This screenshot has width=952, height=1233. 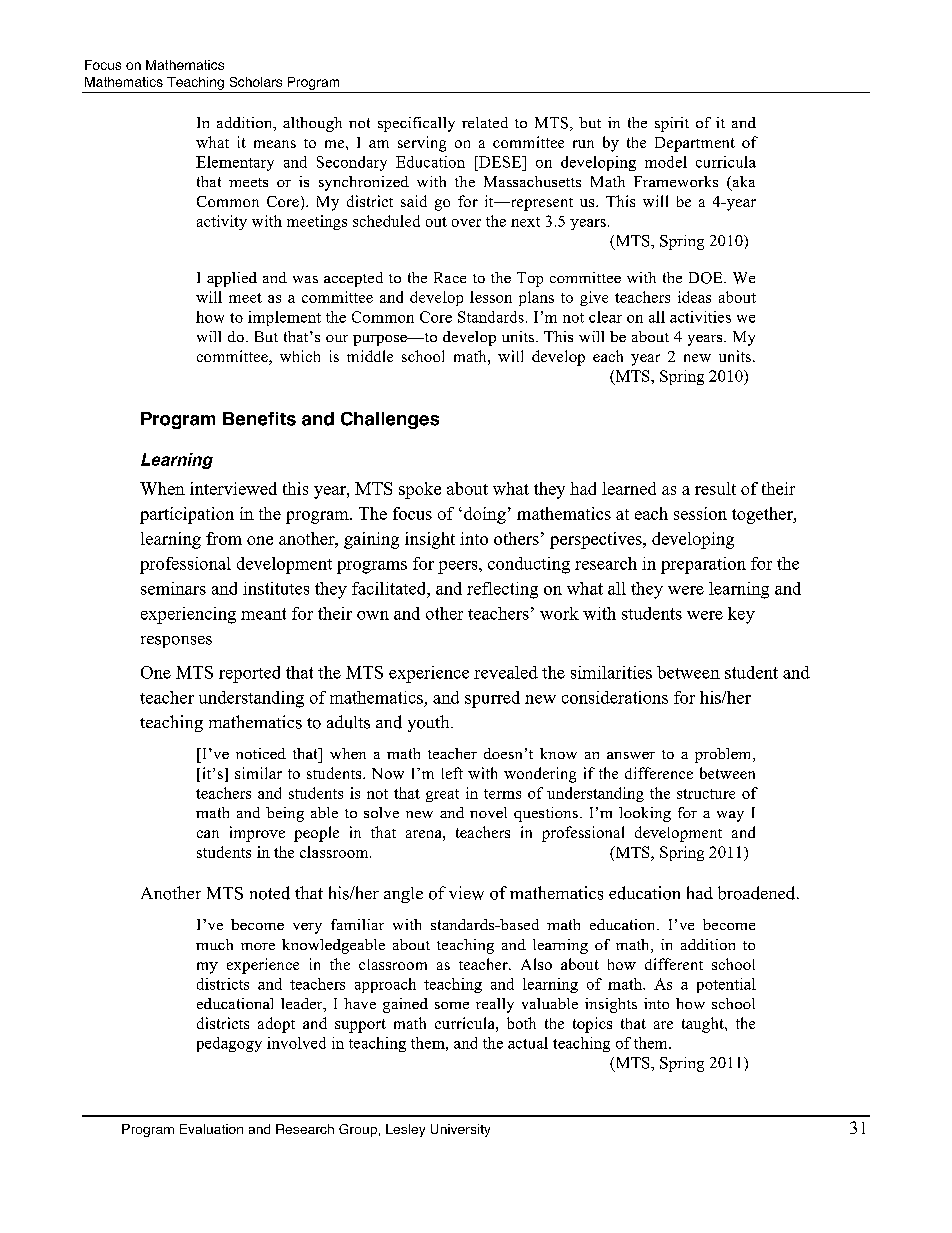 What do you see at coordinates (502, 590) in the screenshot?
I see `reflecting` at bounding box center [502, 590].
